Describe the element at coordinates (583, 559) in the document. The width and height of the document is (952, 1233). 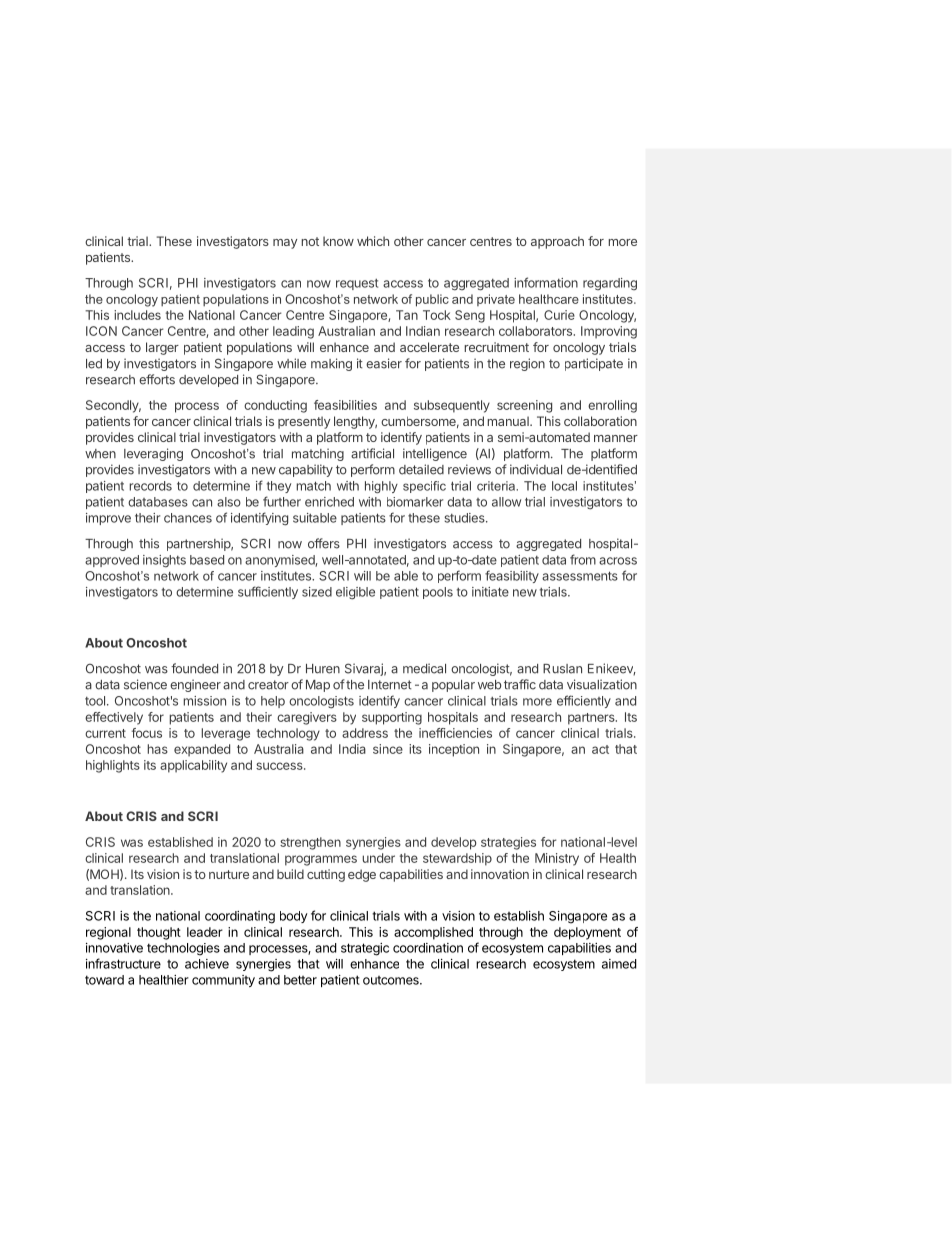
I see `from` at that location.
